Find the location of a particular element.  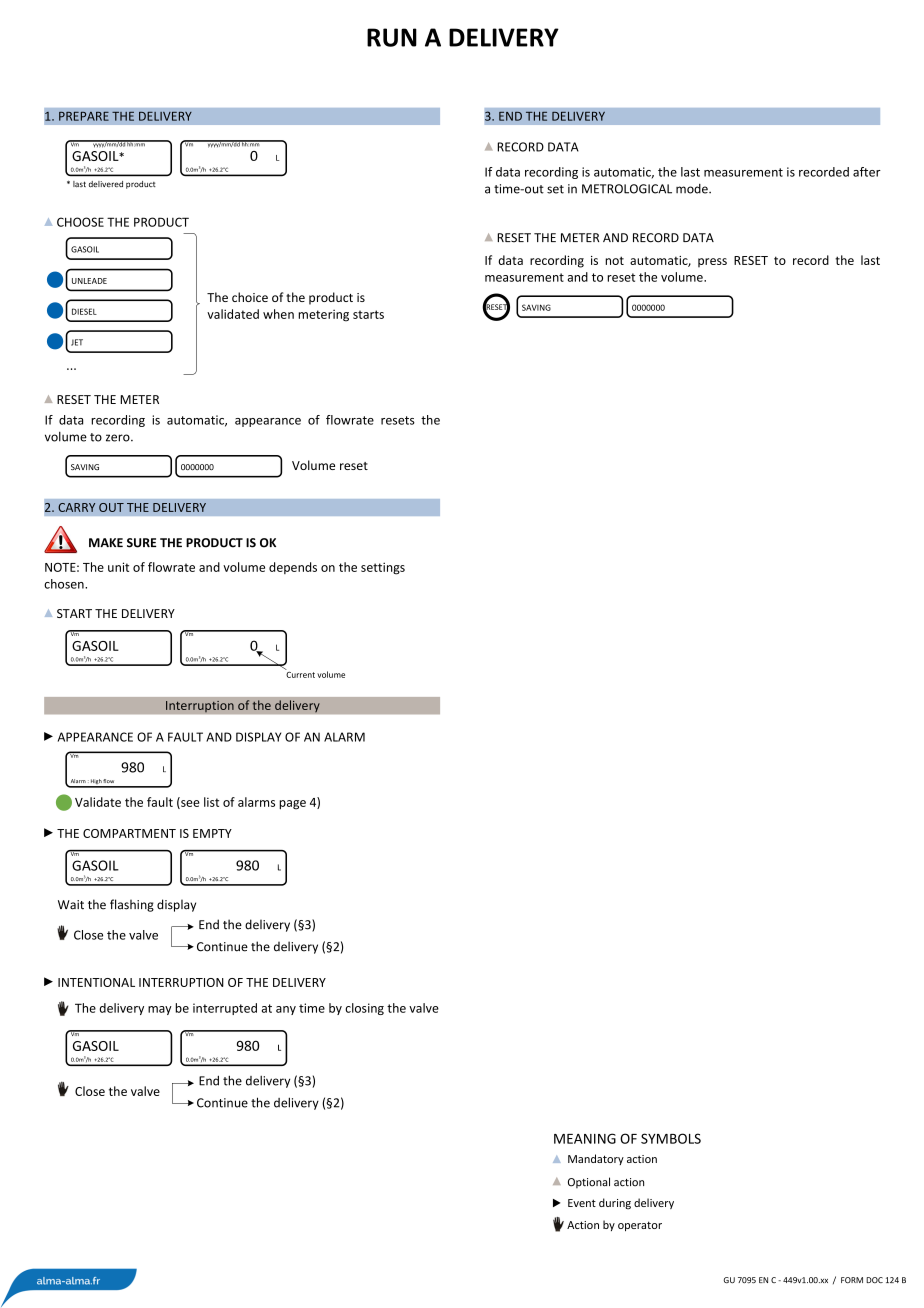

may is located at coordinates (160, 1010).
